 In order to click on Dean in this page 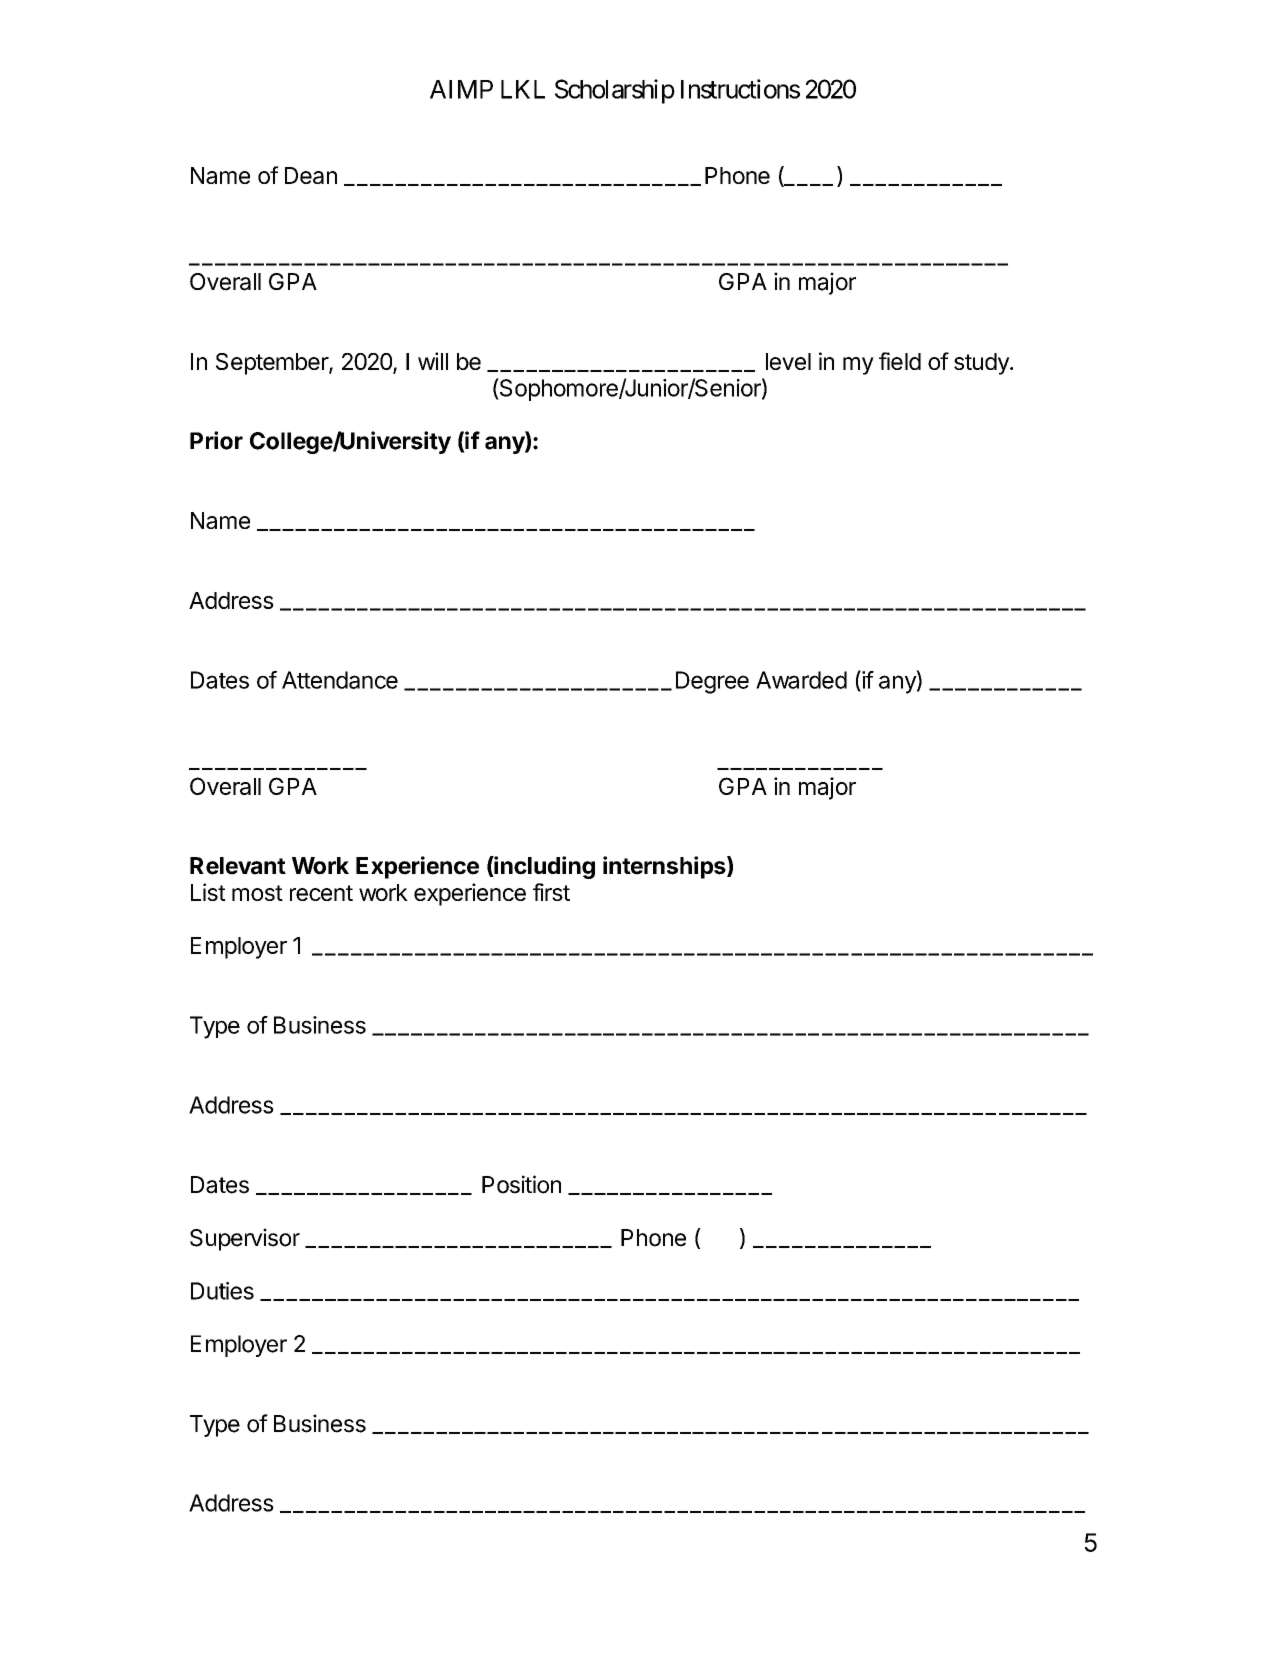, I will do `click(311, 175)`.
